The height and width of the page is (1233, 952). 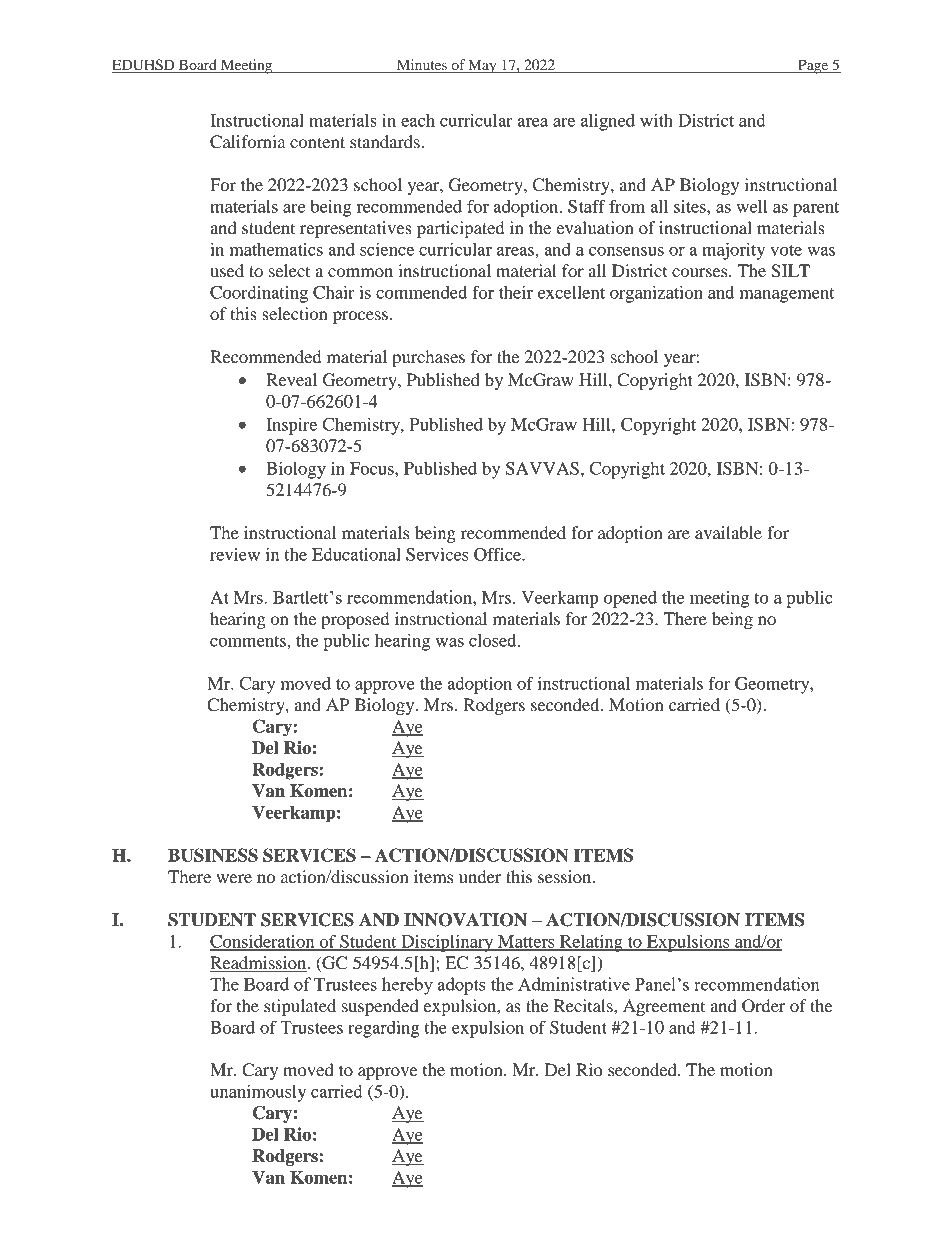 I want to click on management, so click(x=787, y=295).
